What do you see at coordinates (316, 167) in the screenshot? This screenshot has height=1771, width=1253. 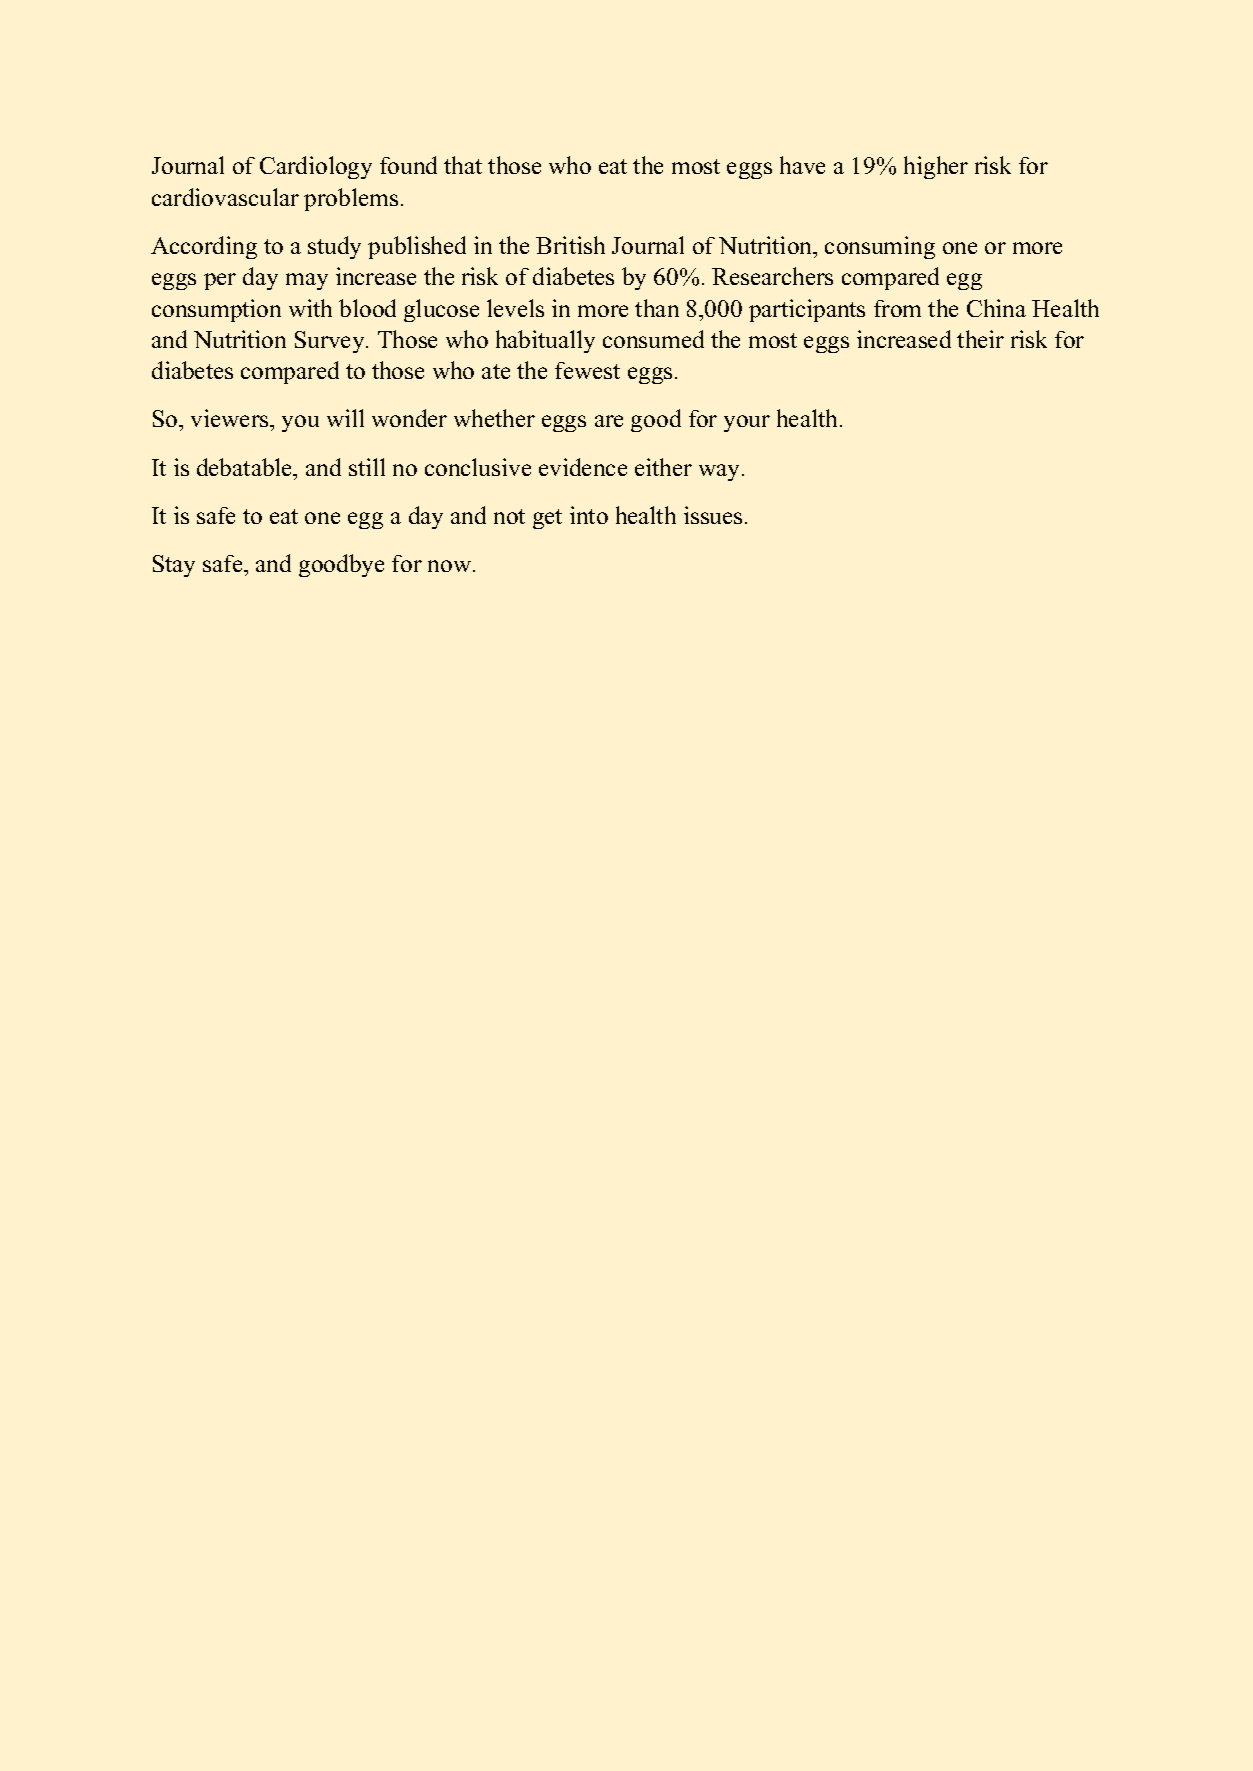 I see `Cardiology` at bounding box center [316, 167].
